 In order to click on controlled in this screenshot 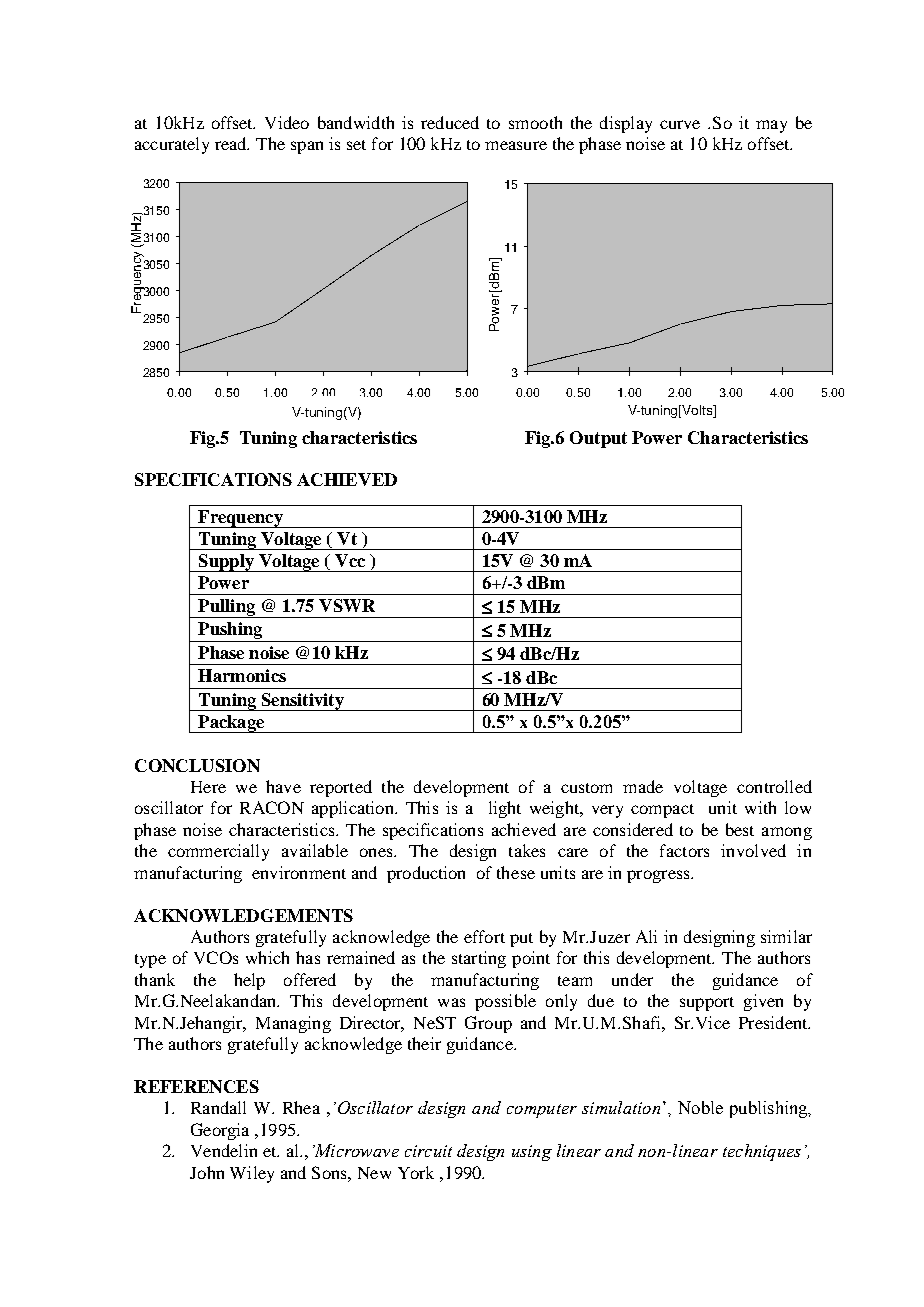, I will do `click(774, 786)`.
